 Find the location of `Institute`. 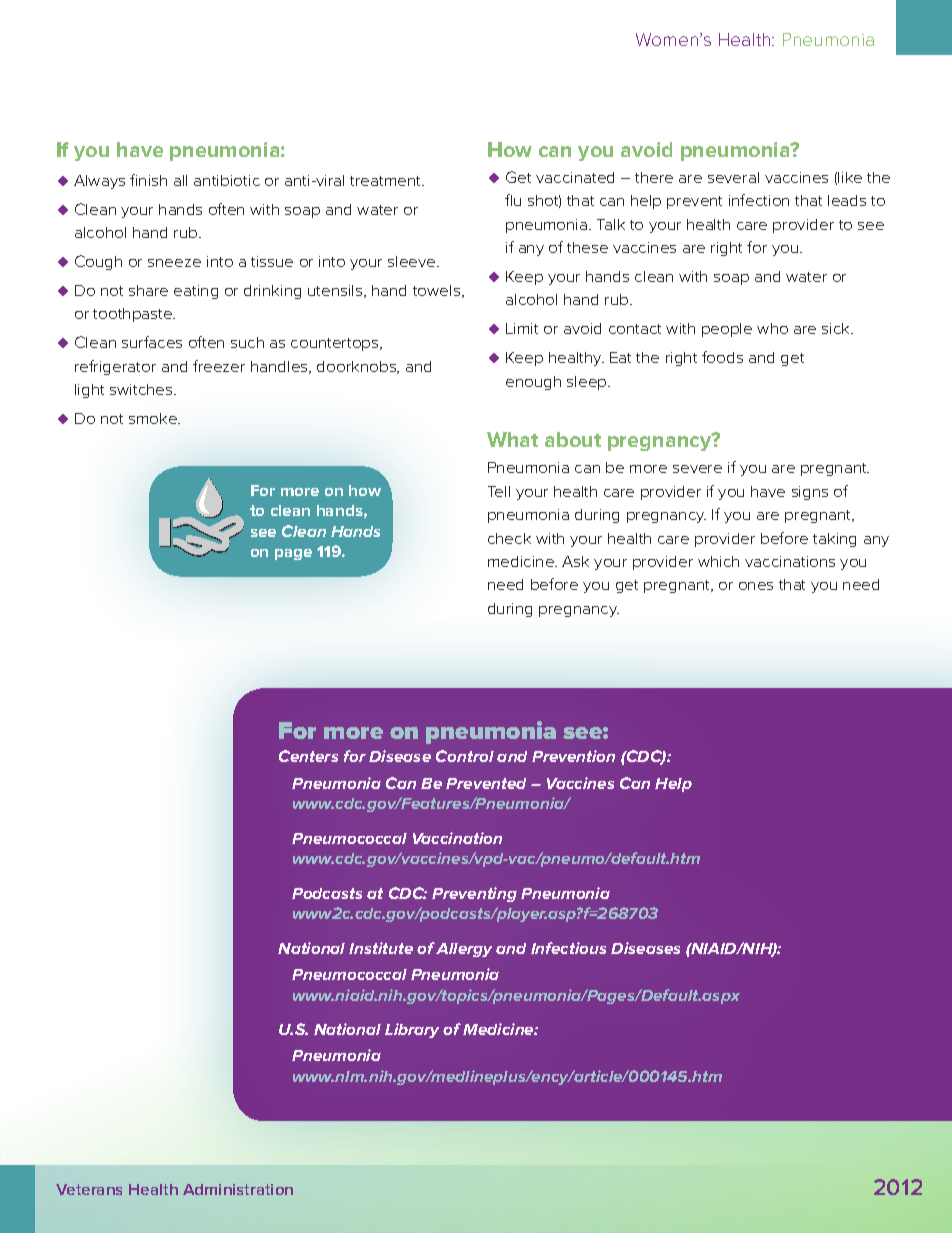

Institute is located at coordinates (381, 948).
